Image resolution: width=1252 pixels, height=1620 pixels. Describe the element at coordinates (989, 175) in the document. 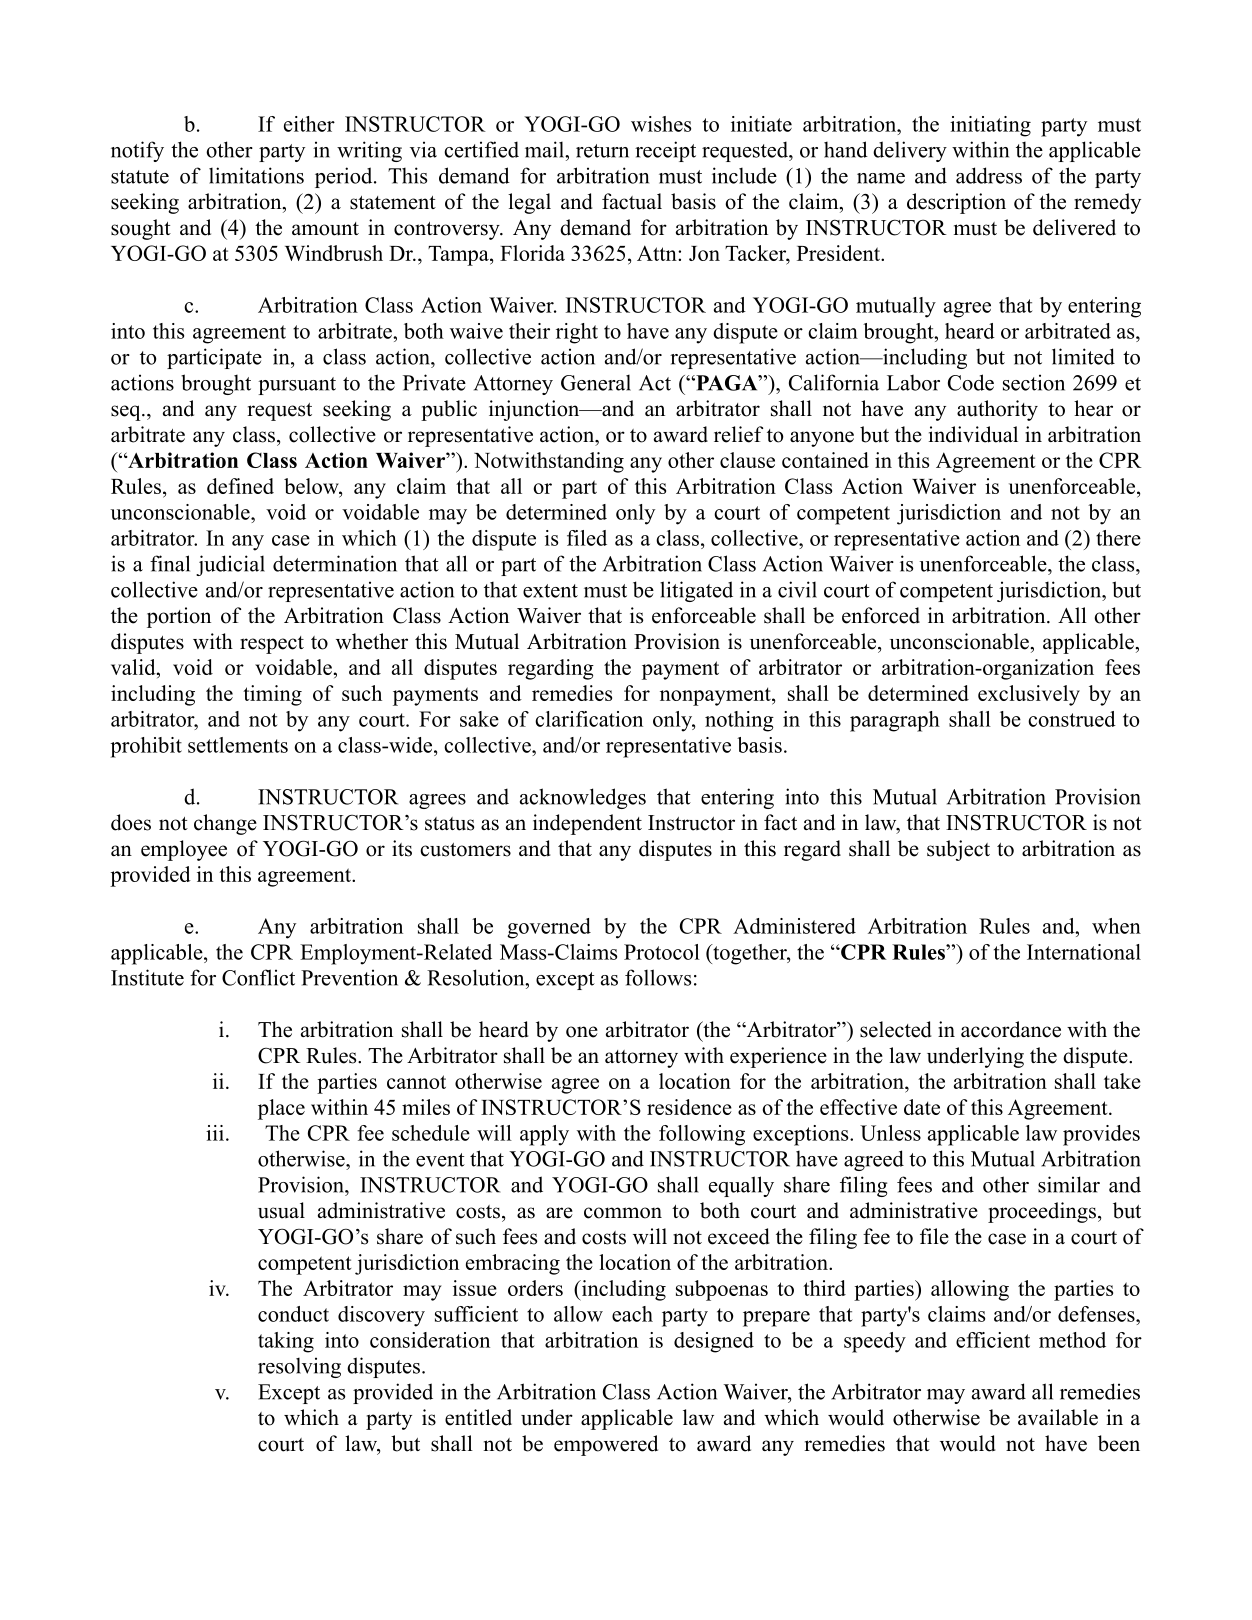

I see `address` at that location.
